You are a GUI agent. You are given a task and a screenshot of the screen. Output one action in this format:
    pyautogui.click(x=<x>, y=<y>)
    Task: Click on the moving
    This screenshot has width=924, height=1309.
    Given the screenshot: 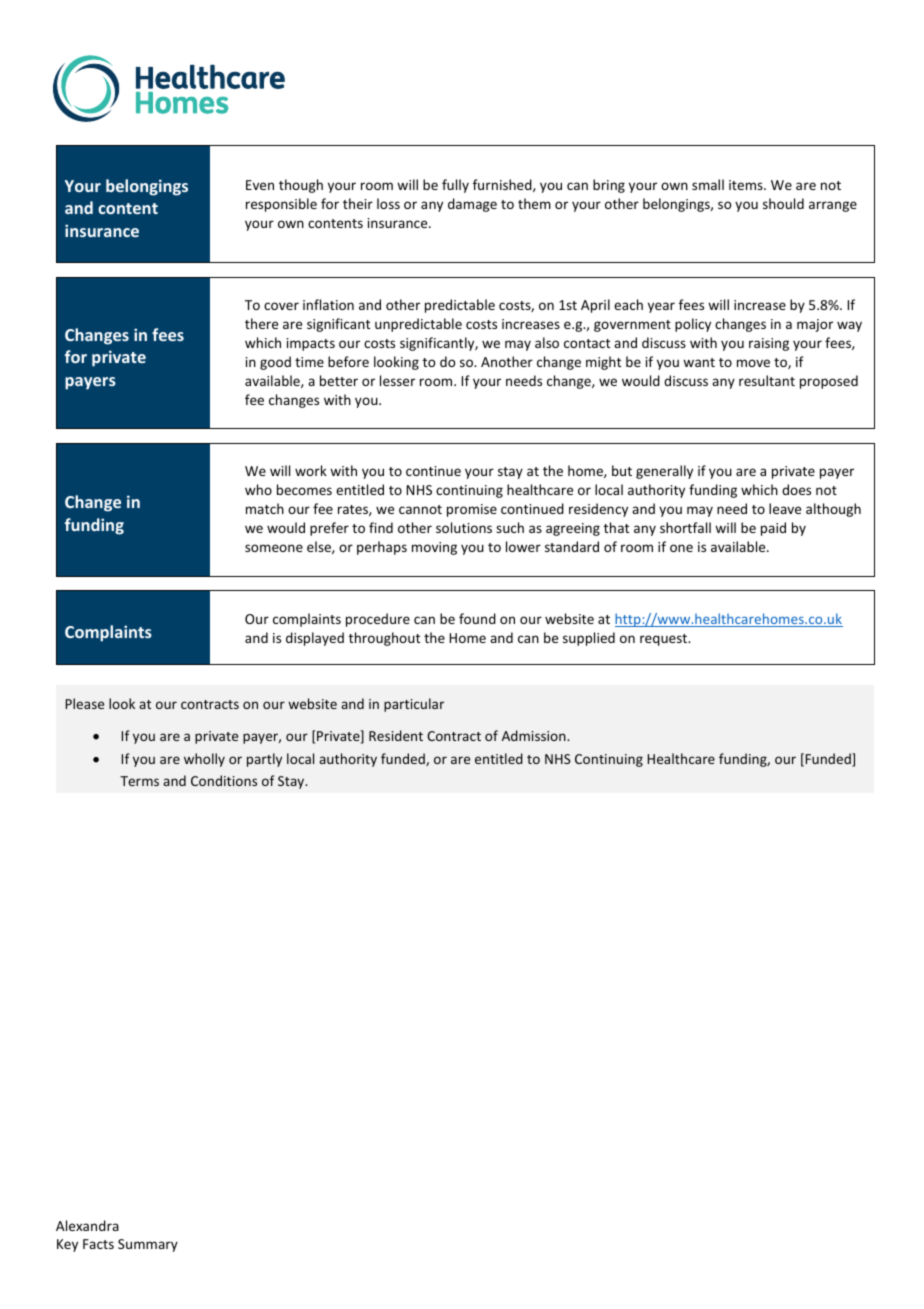 What is the action you would take?
    pyautogui.click(x=434, y=548)
